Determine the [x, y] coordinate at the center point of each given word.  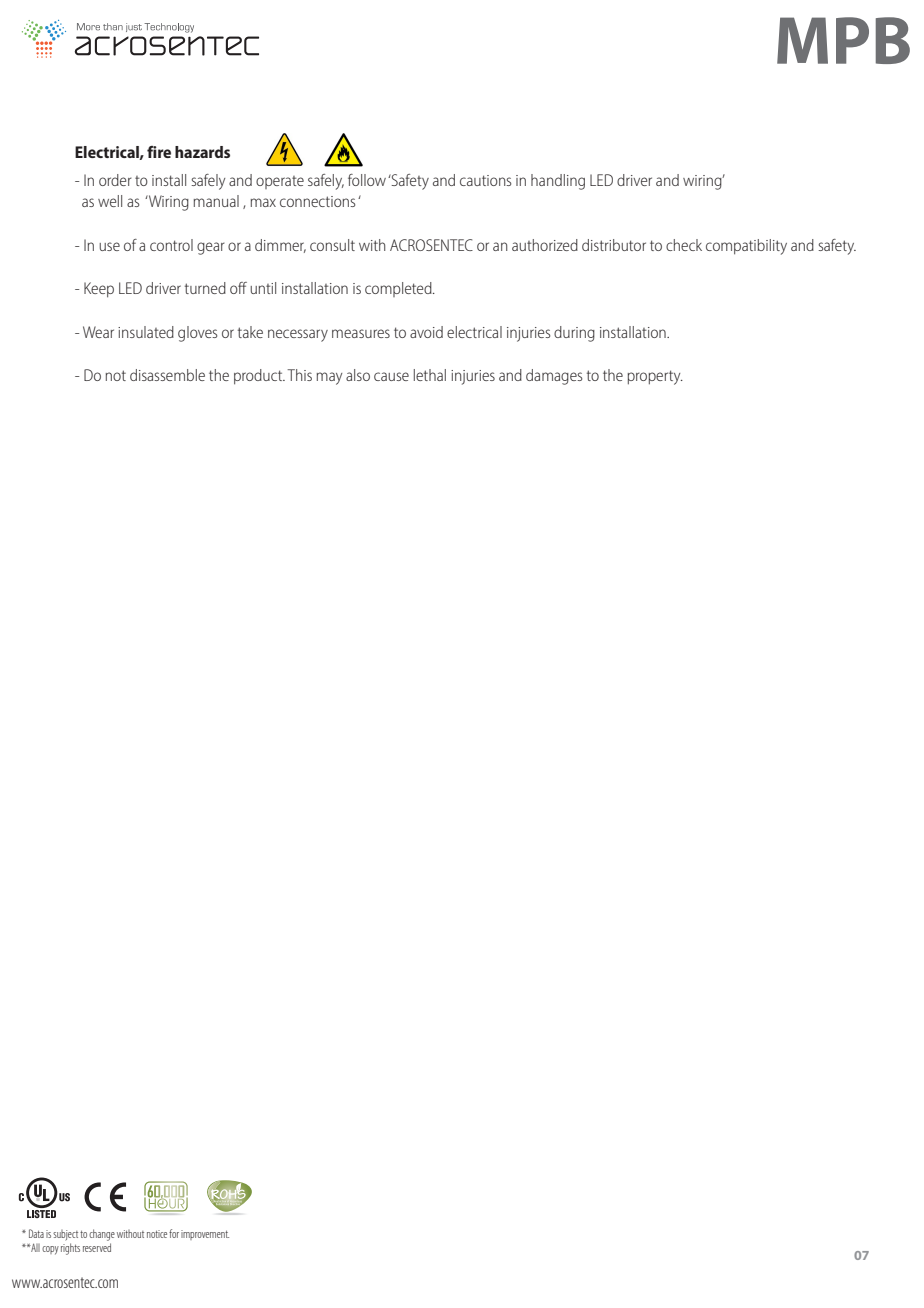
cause [391, 376]
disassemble [167, 375]
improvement [205, 1235]
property [655, 377]
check [684, 245]
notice [157, 1234]
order [115, 180]
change [102, 1235]
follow [367, 180]
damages [554, 377]
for [174, 1233]
